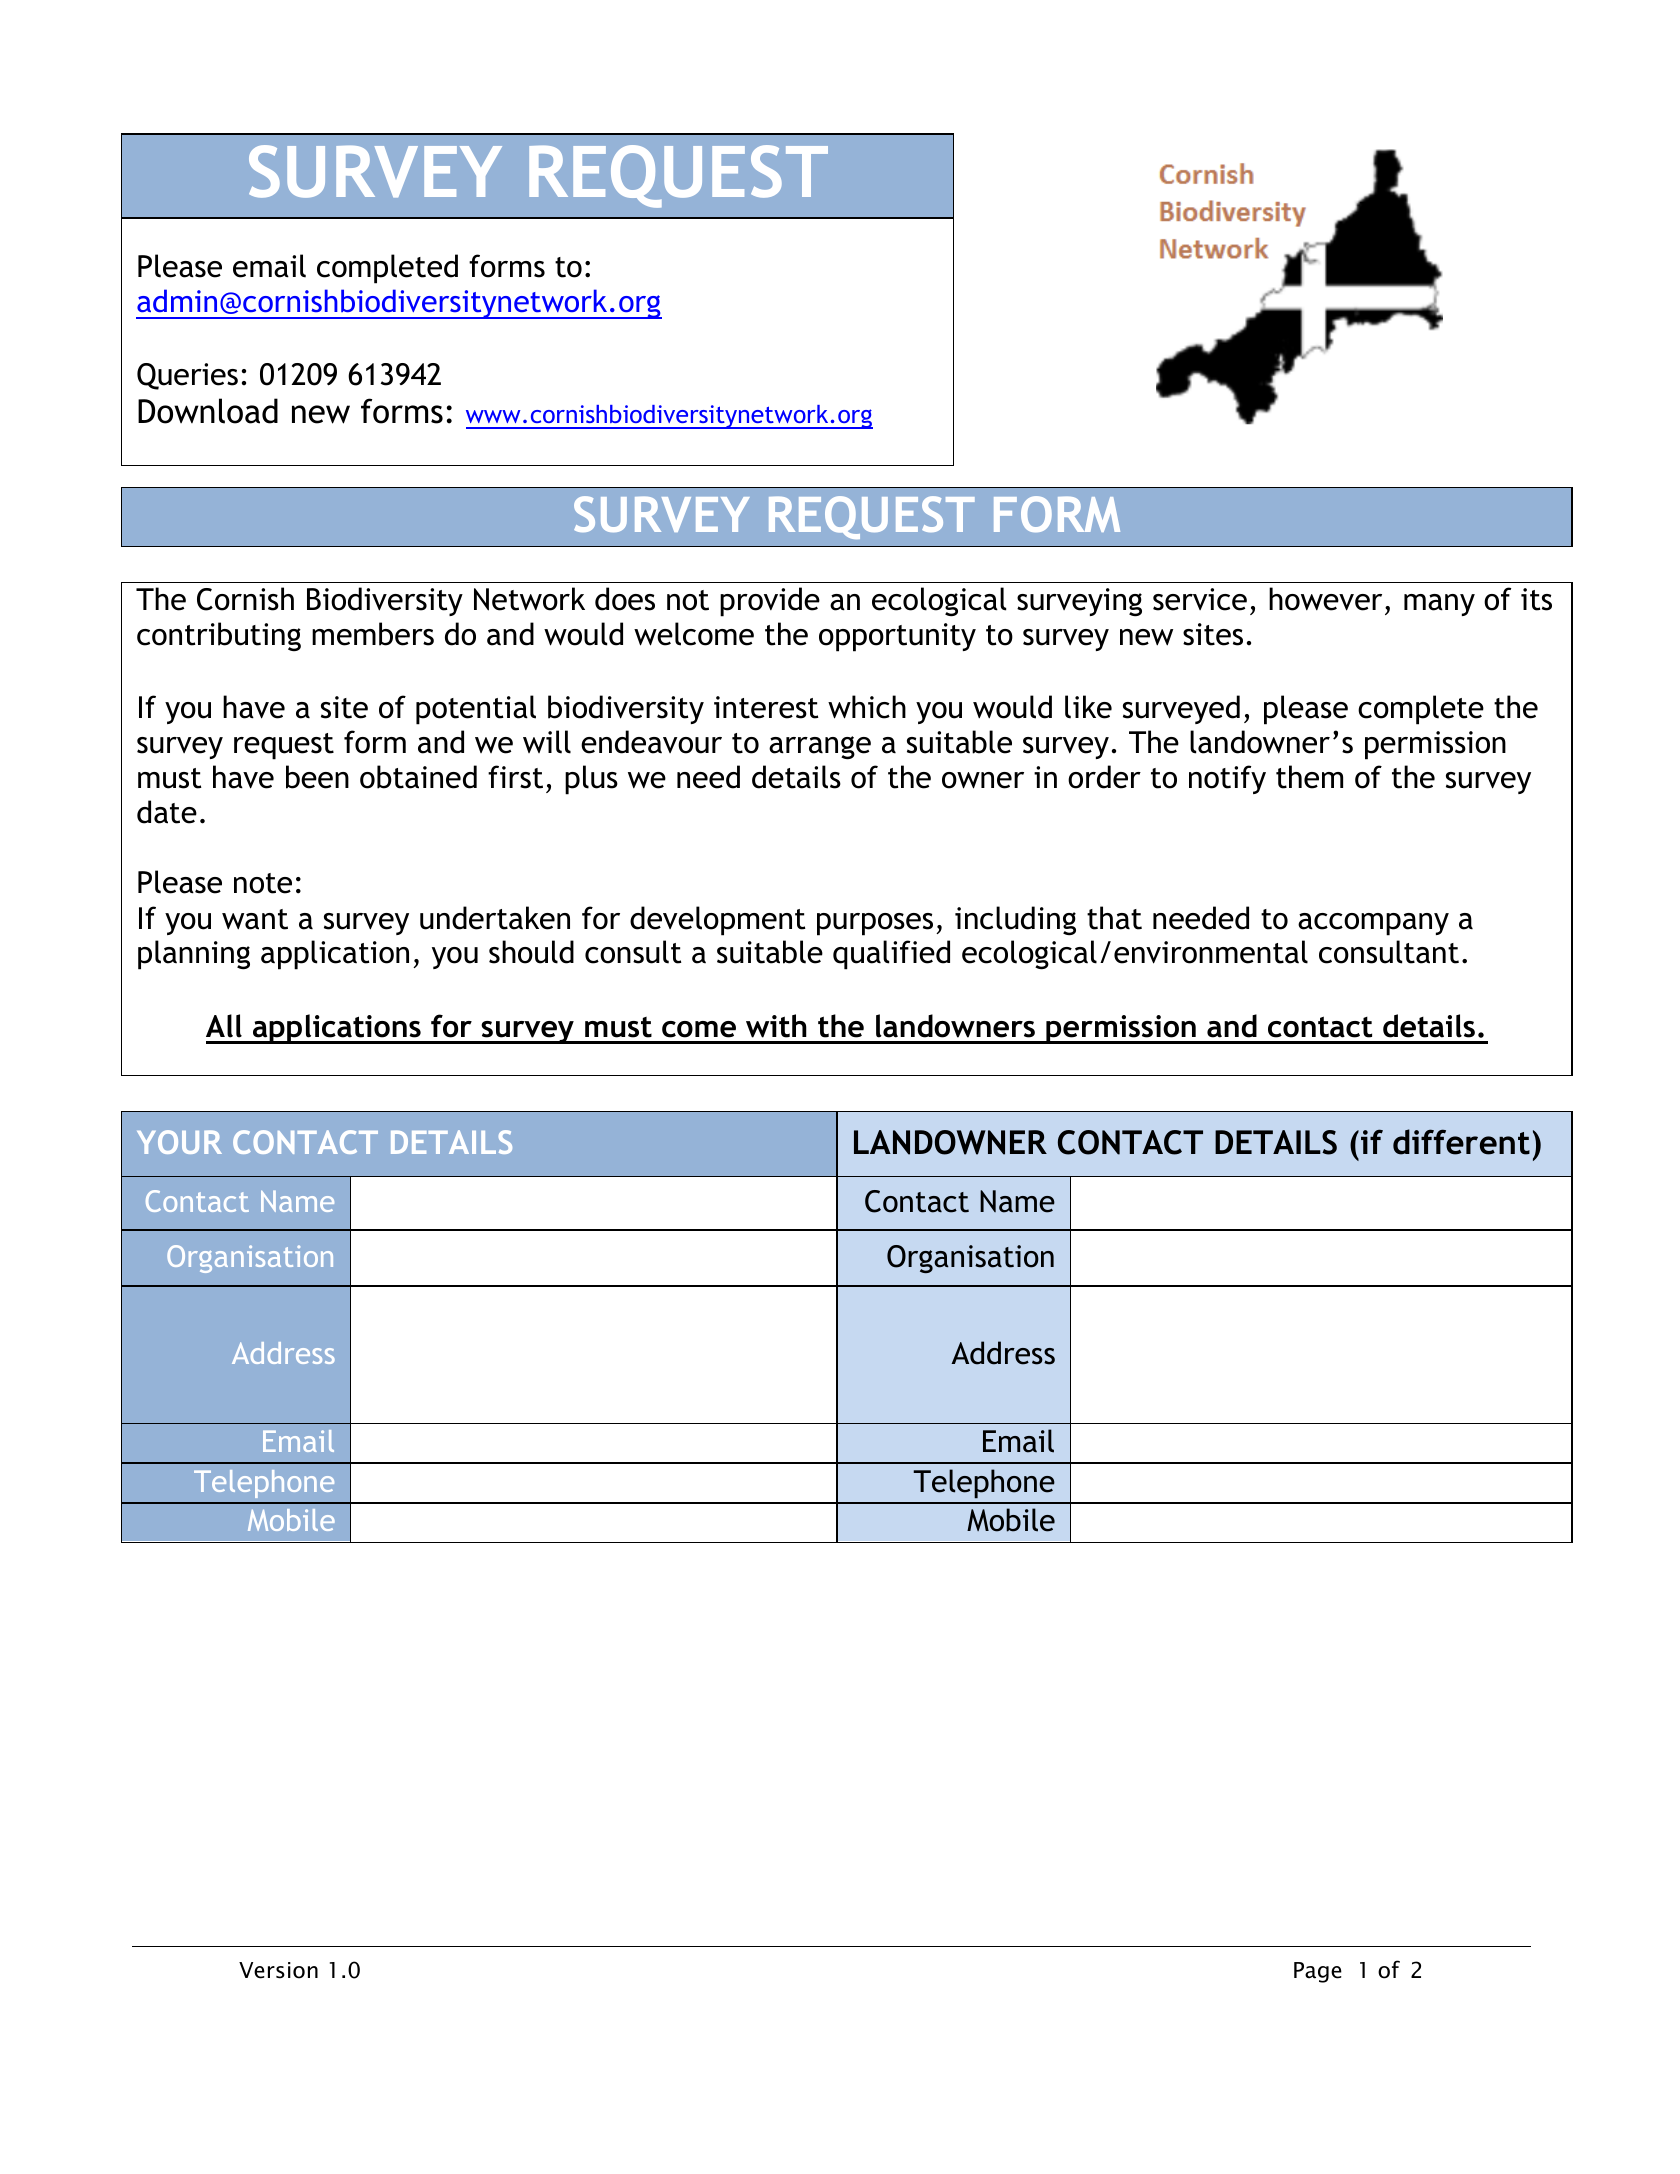  Describe the element at coordinates (1461, 1142) in the screenshot. I see `different` at that location.
